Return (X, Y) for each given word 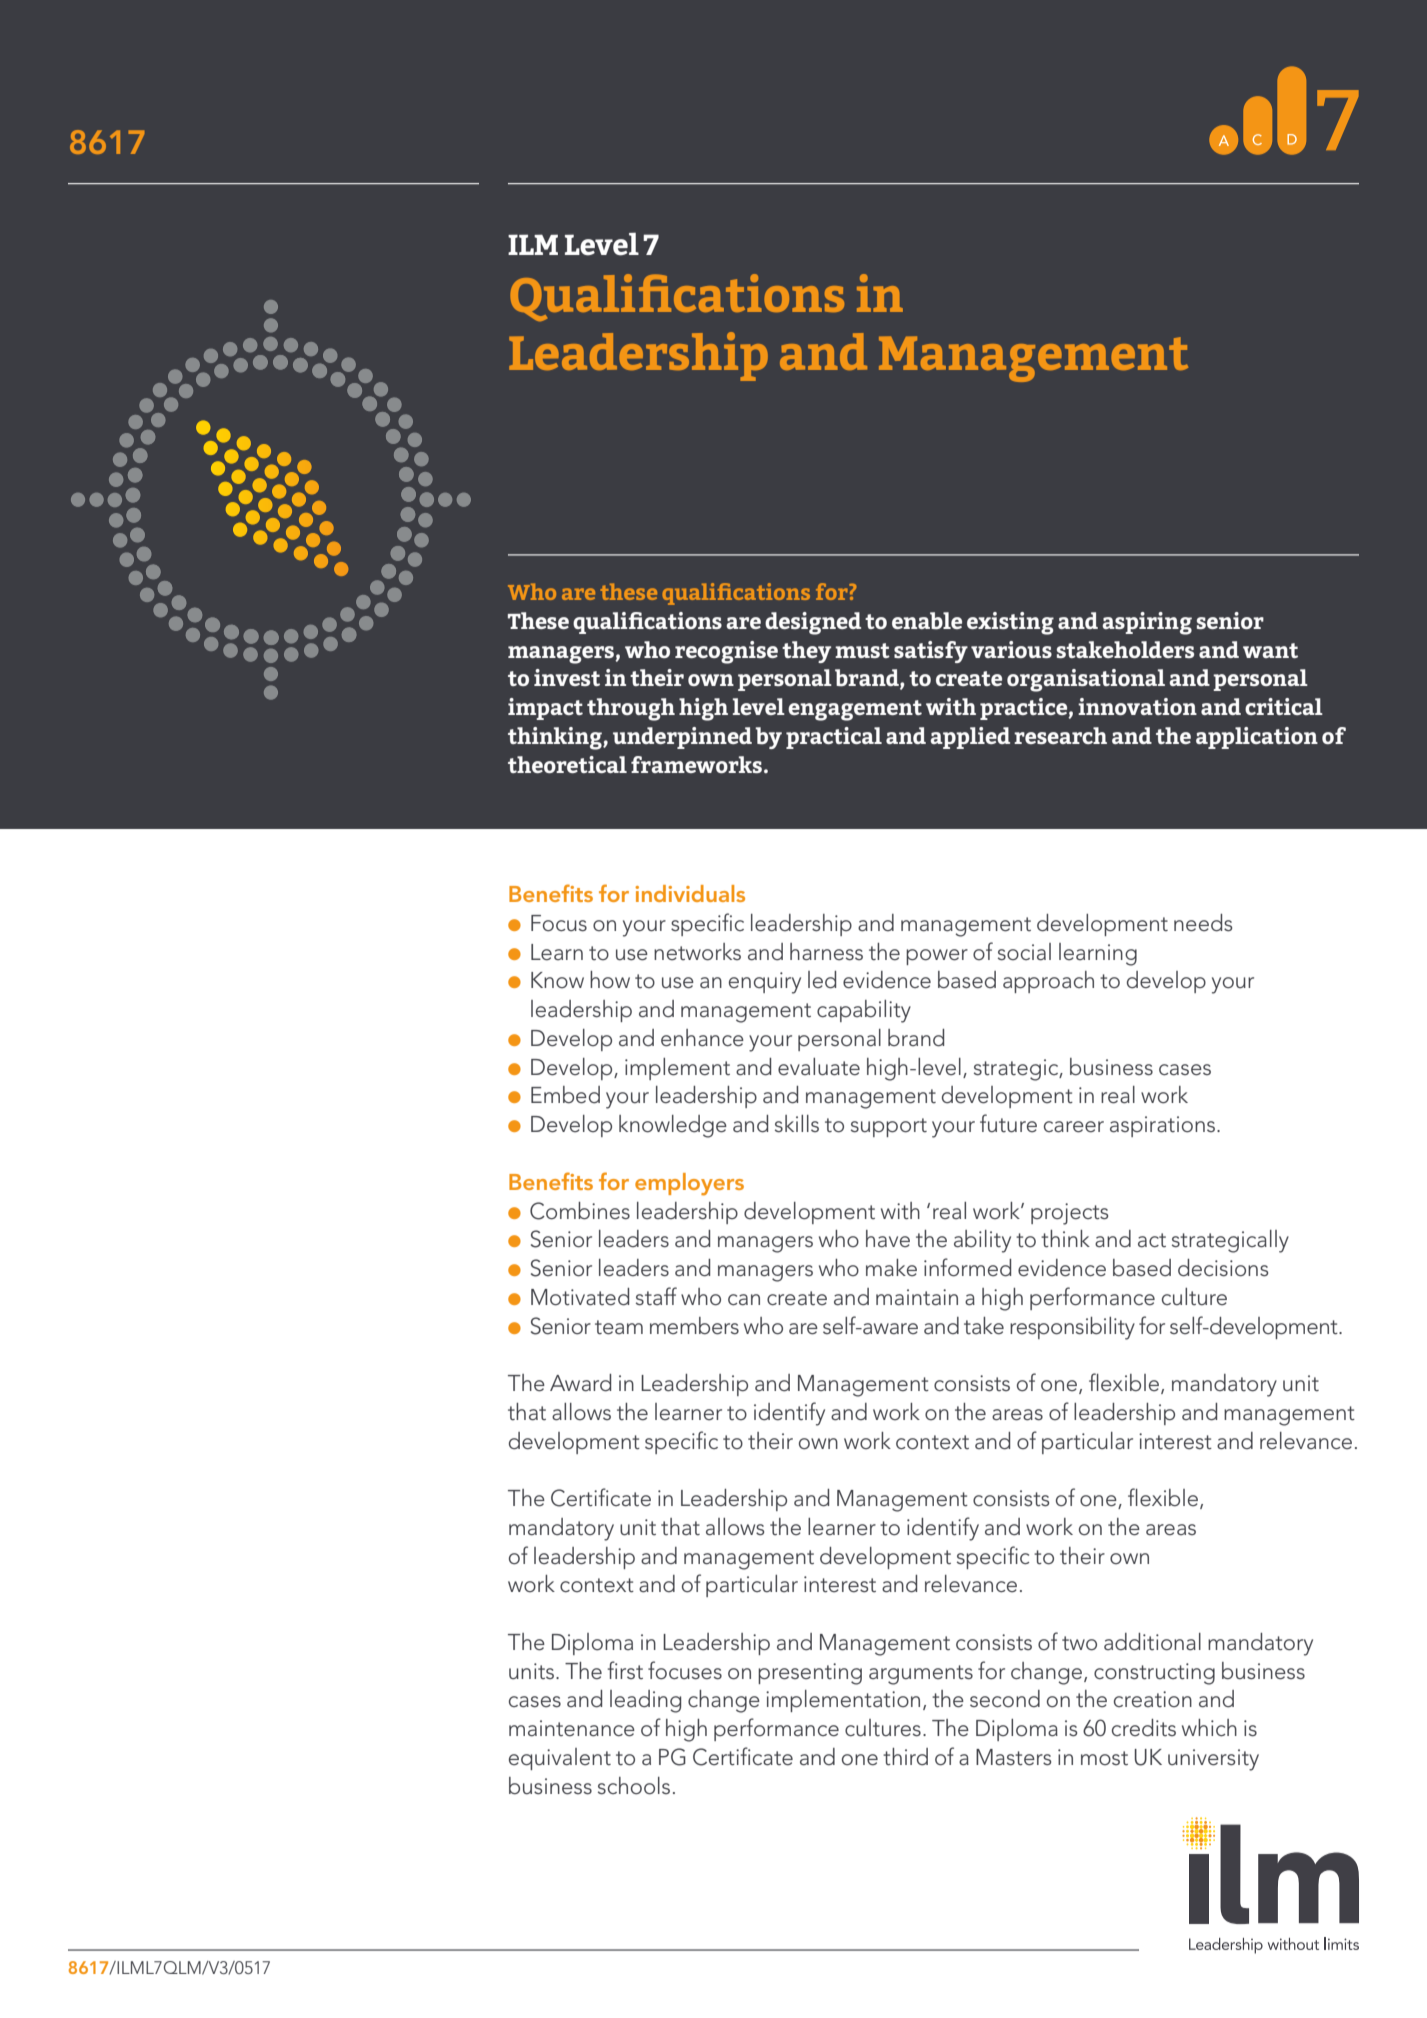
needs (1203, 923)
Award (580, 1383)
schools (634, 1786)
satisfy (931, 652)
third (905, 1757)
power (937, 957)
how (610, 979)
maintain (917, 1297)
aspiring (1147, 623)
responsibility (1072, 1328)
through (631, 709)
